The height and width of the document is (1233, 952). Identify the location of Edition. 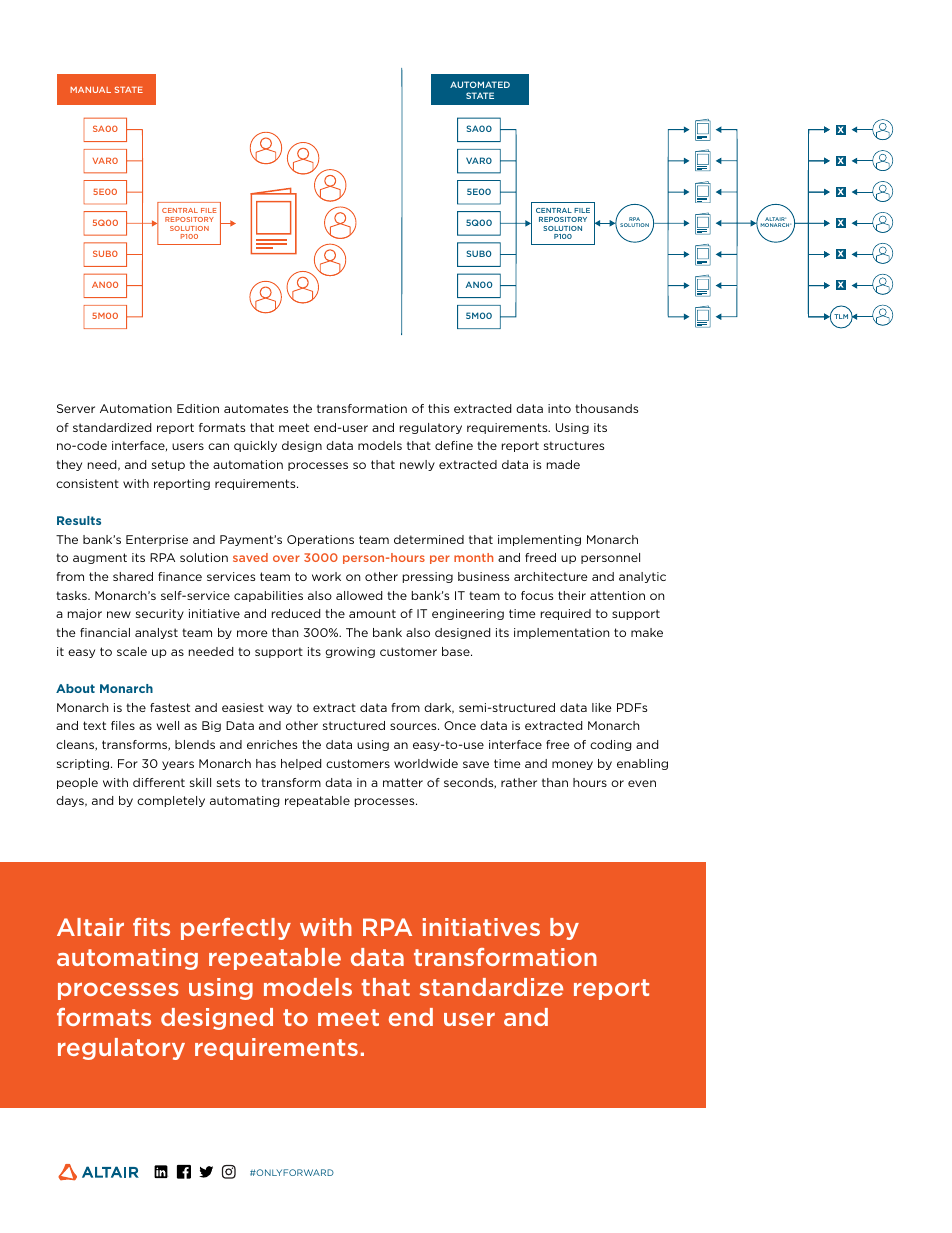
(198, 408).
